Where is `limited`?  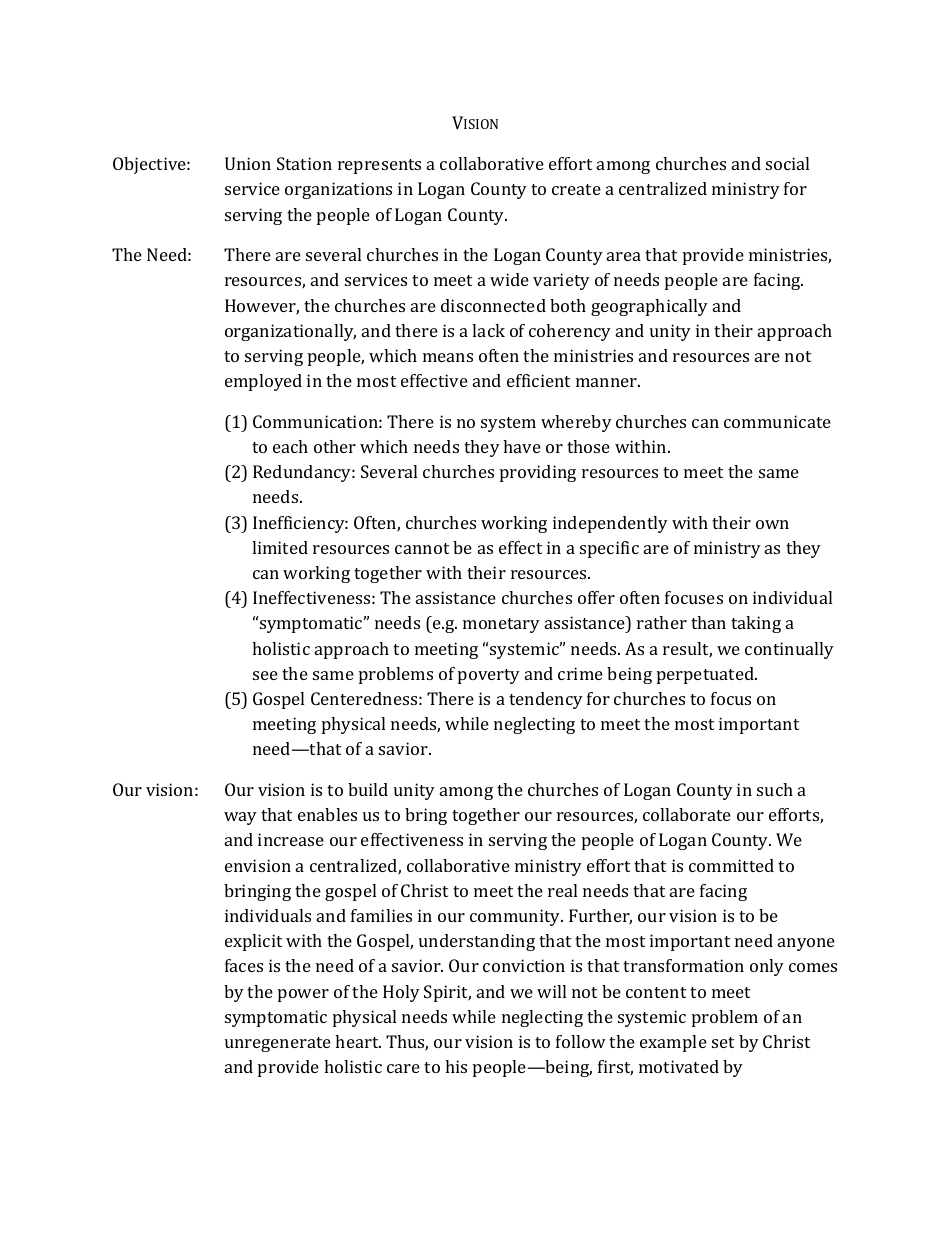 limited is located at coordinates (280, 547).
